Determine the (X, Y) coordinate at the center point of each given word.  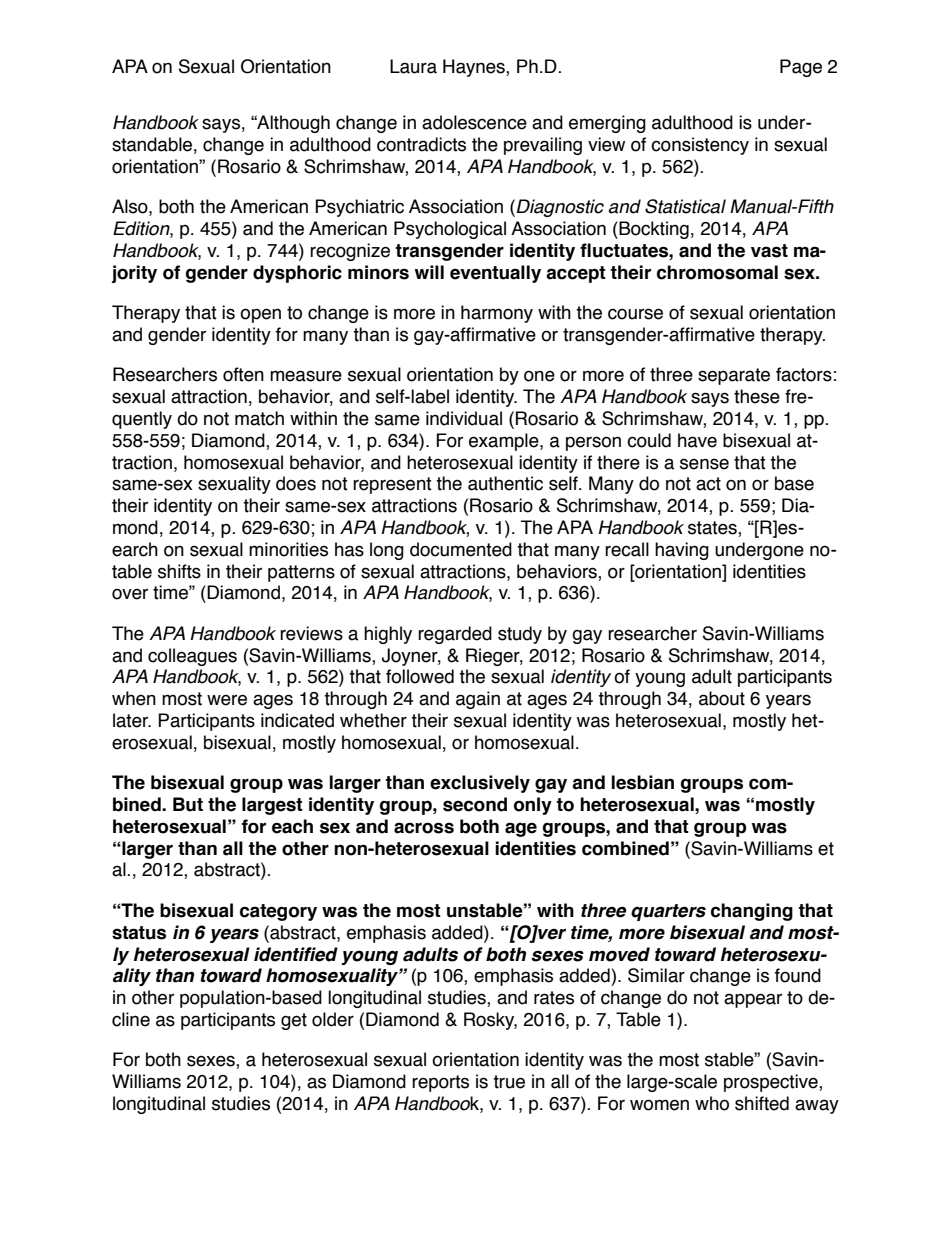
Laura (413, 66)
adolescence (474, 122)
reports (440, 1083)
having (682, 551)
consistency (700, 146)
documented (461, 549)
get (294, 1021)
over (130, 594)
